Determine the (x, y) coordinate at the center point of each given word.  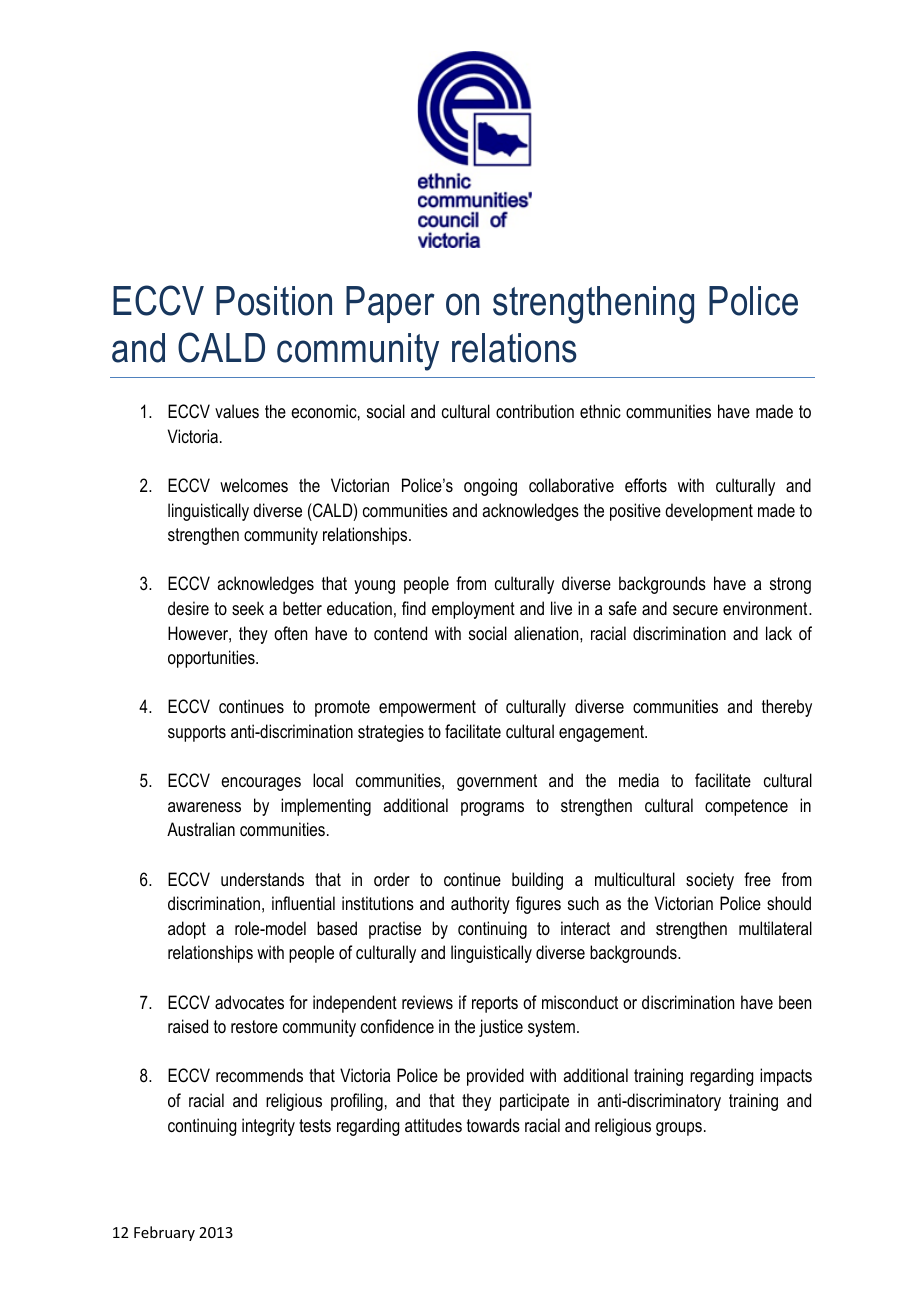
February (164, 1233)
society (710, 881)
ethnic (600, 411)
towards (493, 1125)
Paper (390, 304)
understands (262, 879)
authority (480, 905)
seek (248, 608)
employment (473, 610)
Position (274, 301)
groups (679, 1129)
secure (695, 610)
